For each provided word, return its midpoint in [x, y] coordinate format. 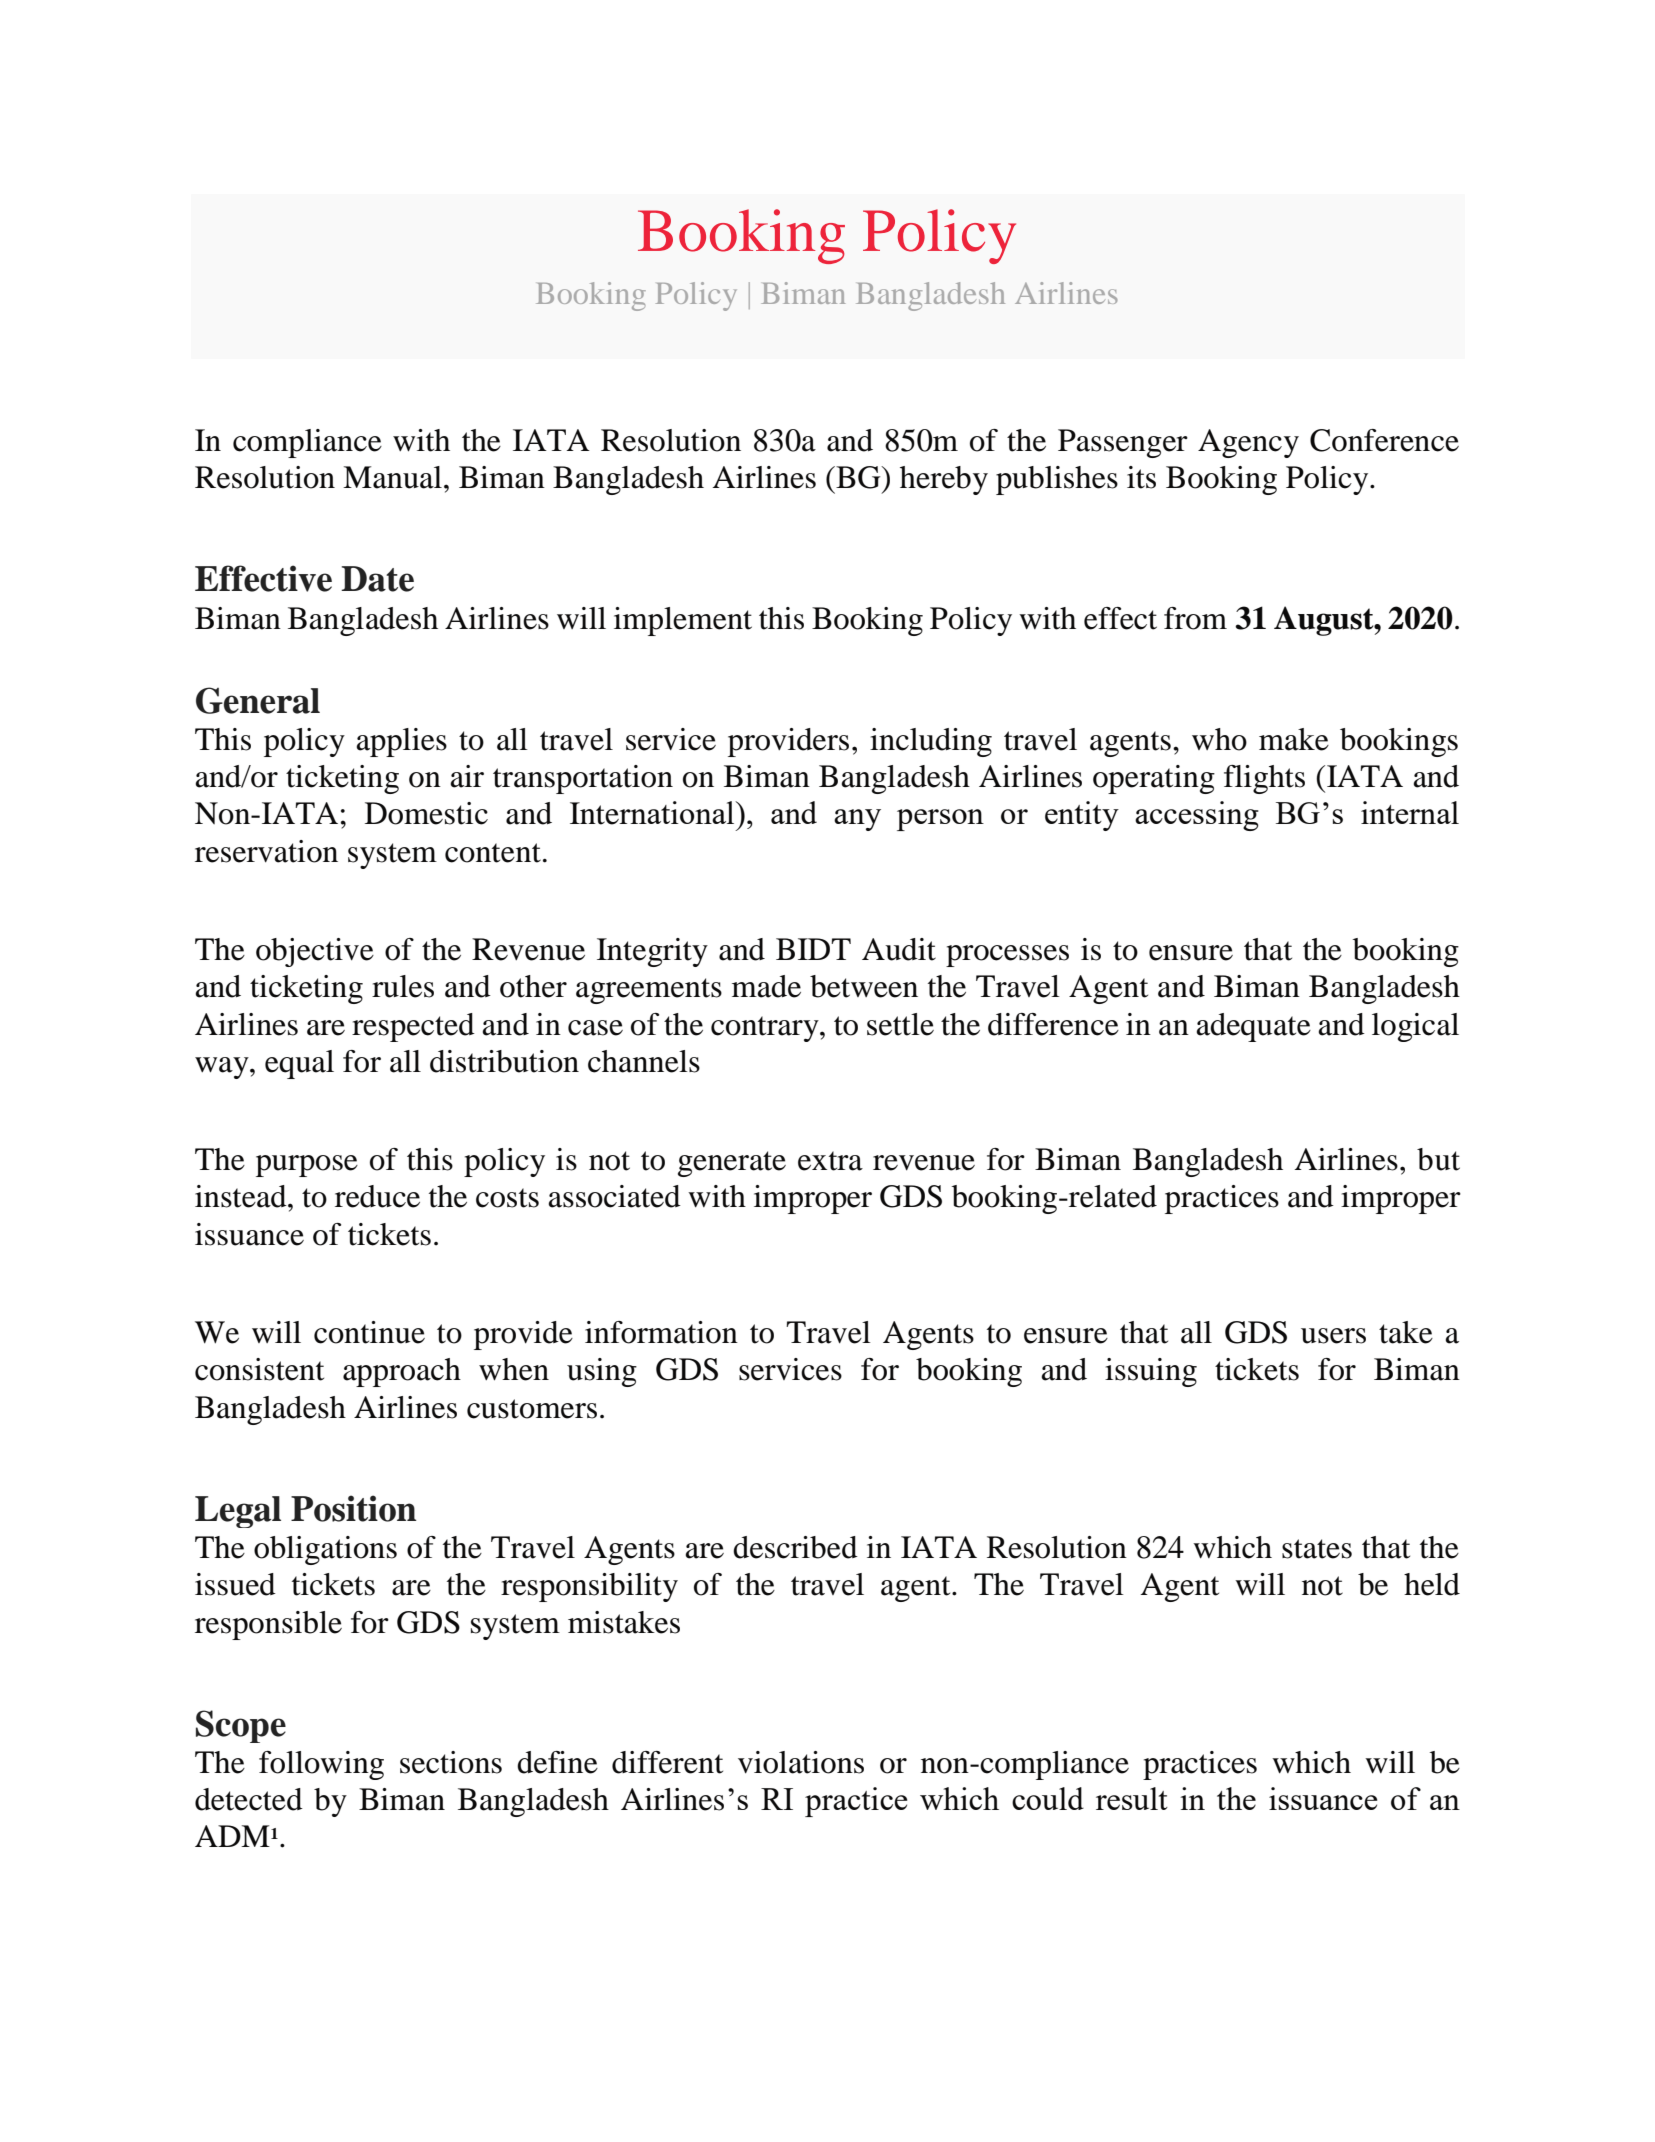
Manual [392, 477]
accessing [1197, 816]
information [661, 1332]
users [1333, 1336]
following [321, 1765]
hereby [944, 480]
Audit [899, 949]
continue [369, 1332]
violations [801, 1762]
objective [315, 952]
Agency [1248, 443]
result [1132, 1798]
